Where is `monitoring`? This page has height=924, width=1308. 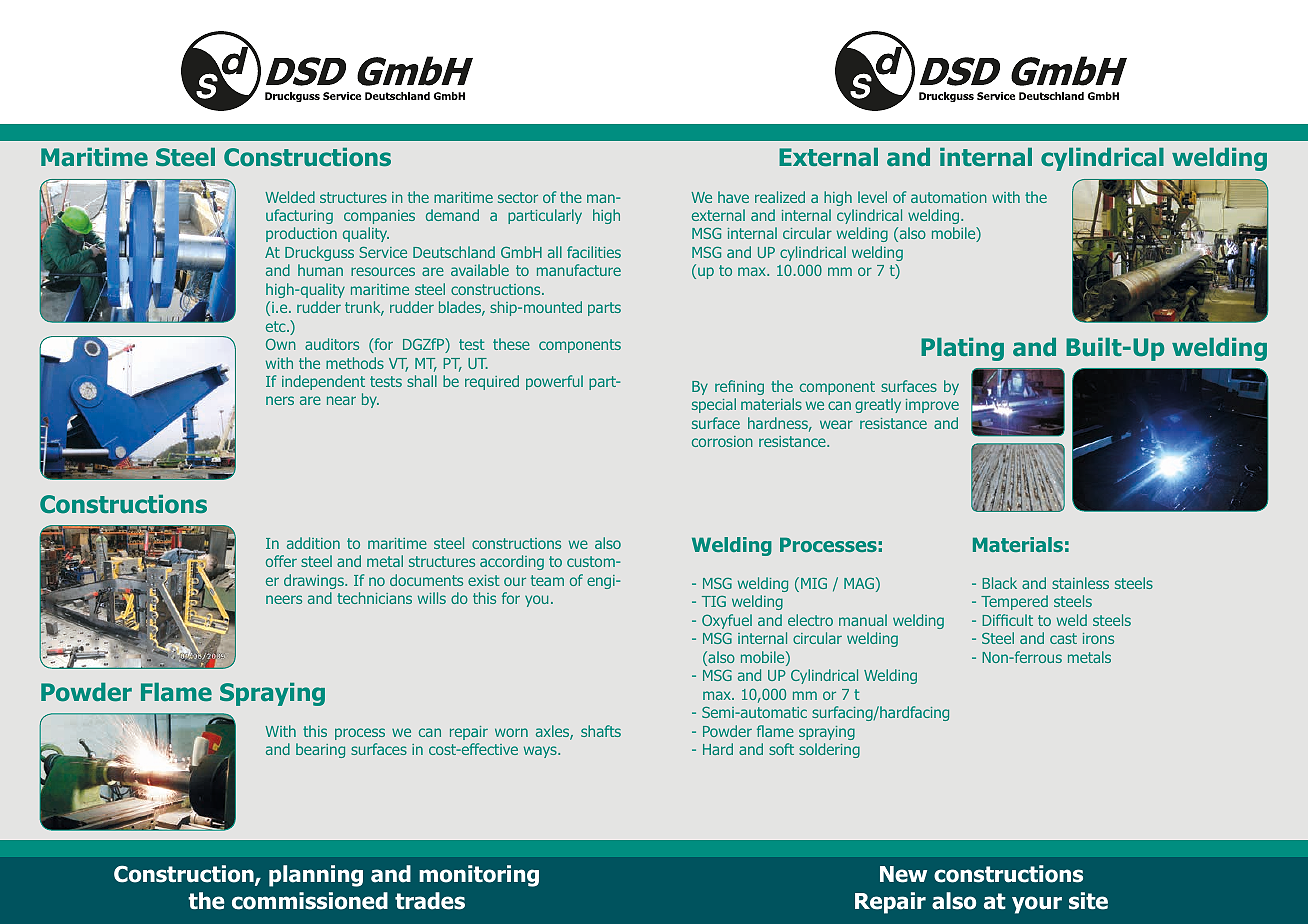 monitoring is located at coordinates (479, 876).
